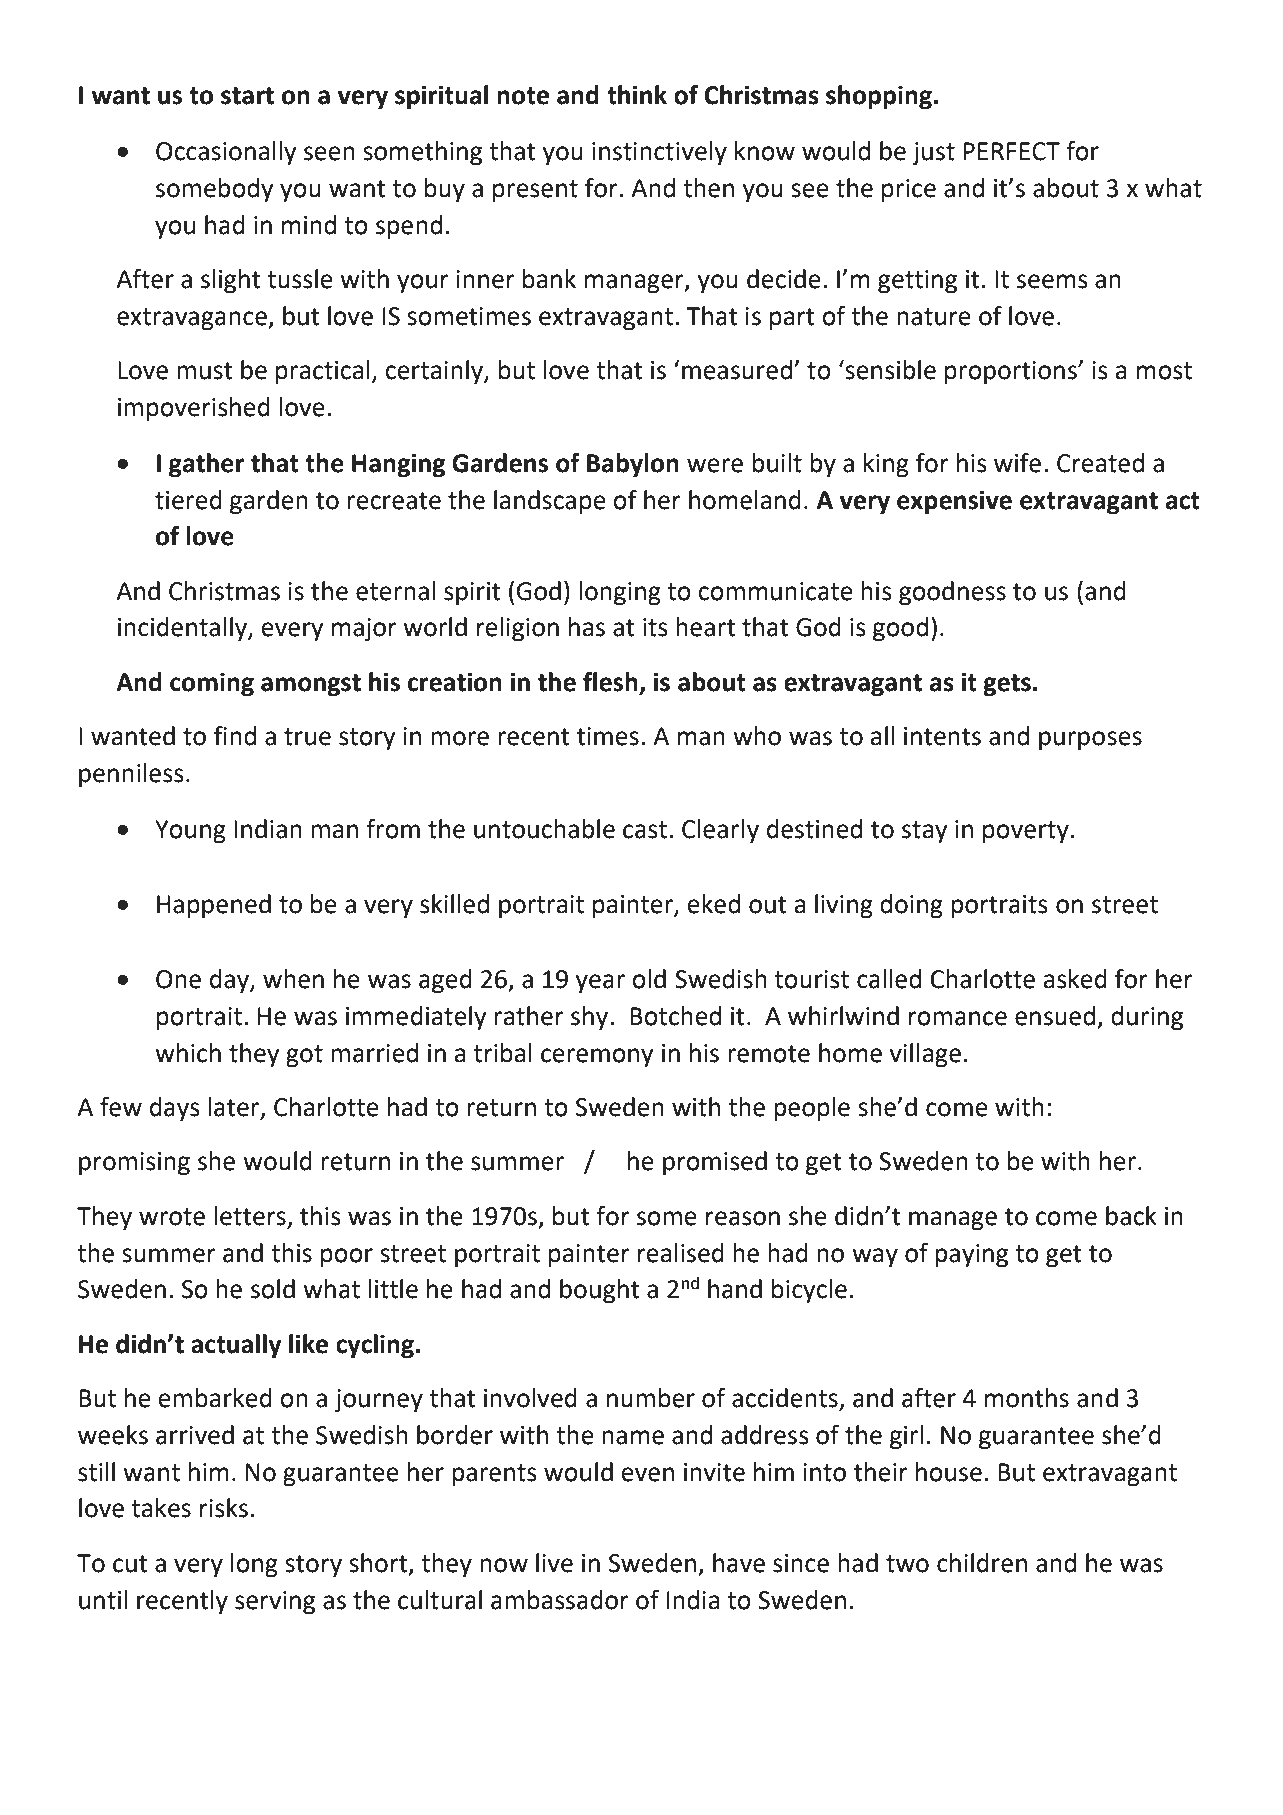 The width and height of the document is (1283, 1815). I want to click on risks, so click(224, 1508).
